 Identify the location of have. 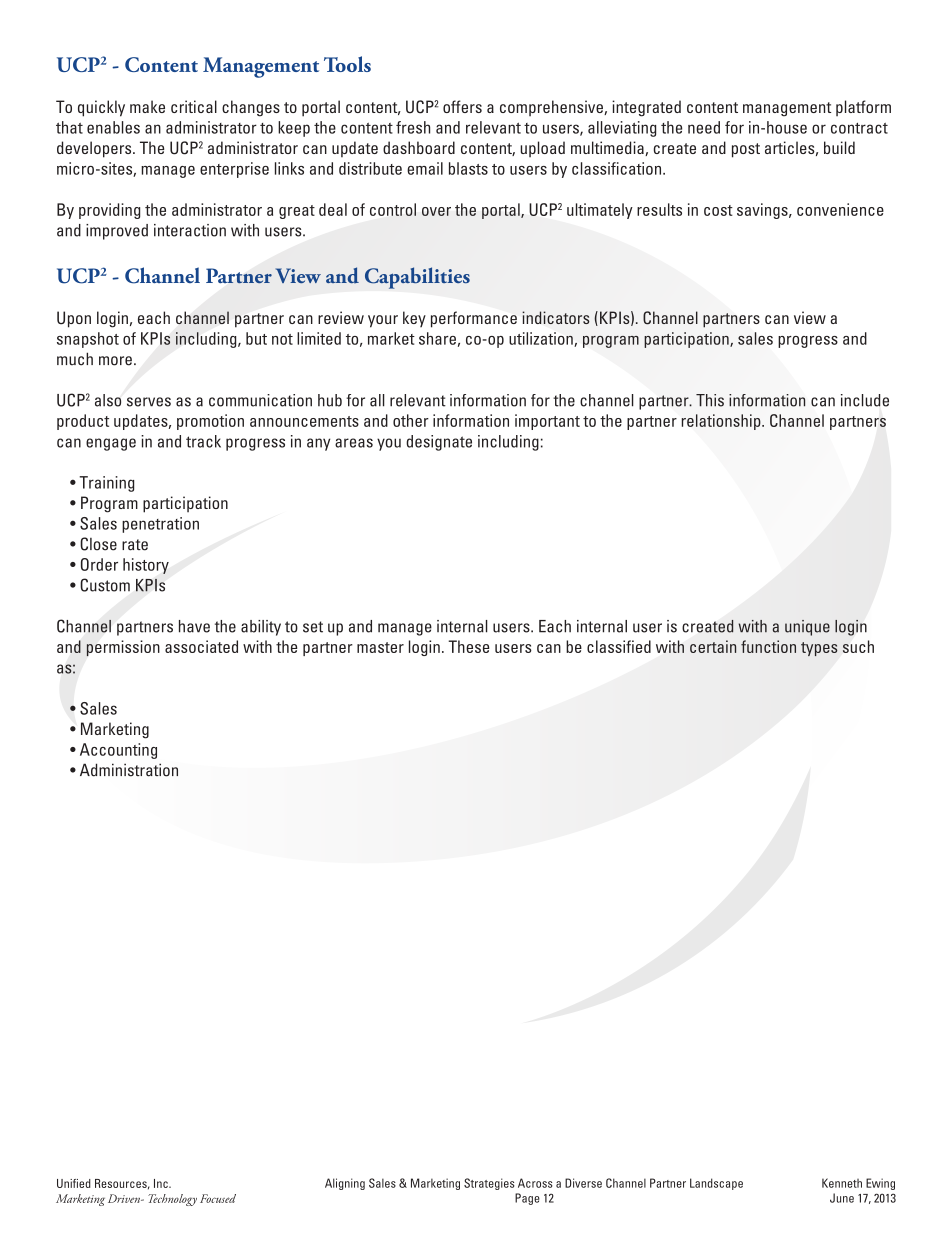
(194, 626).
